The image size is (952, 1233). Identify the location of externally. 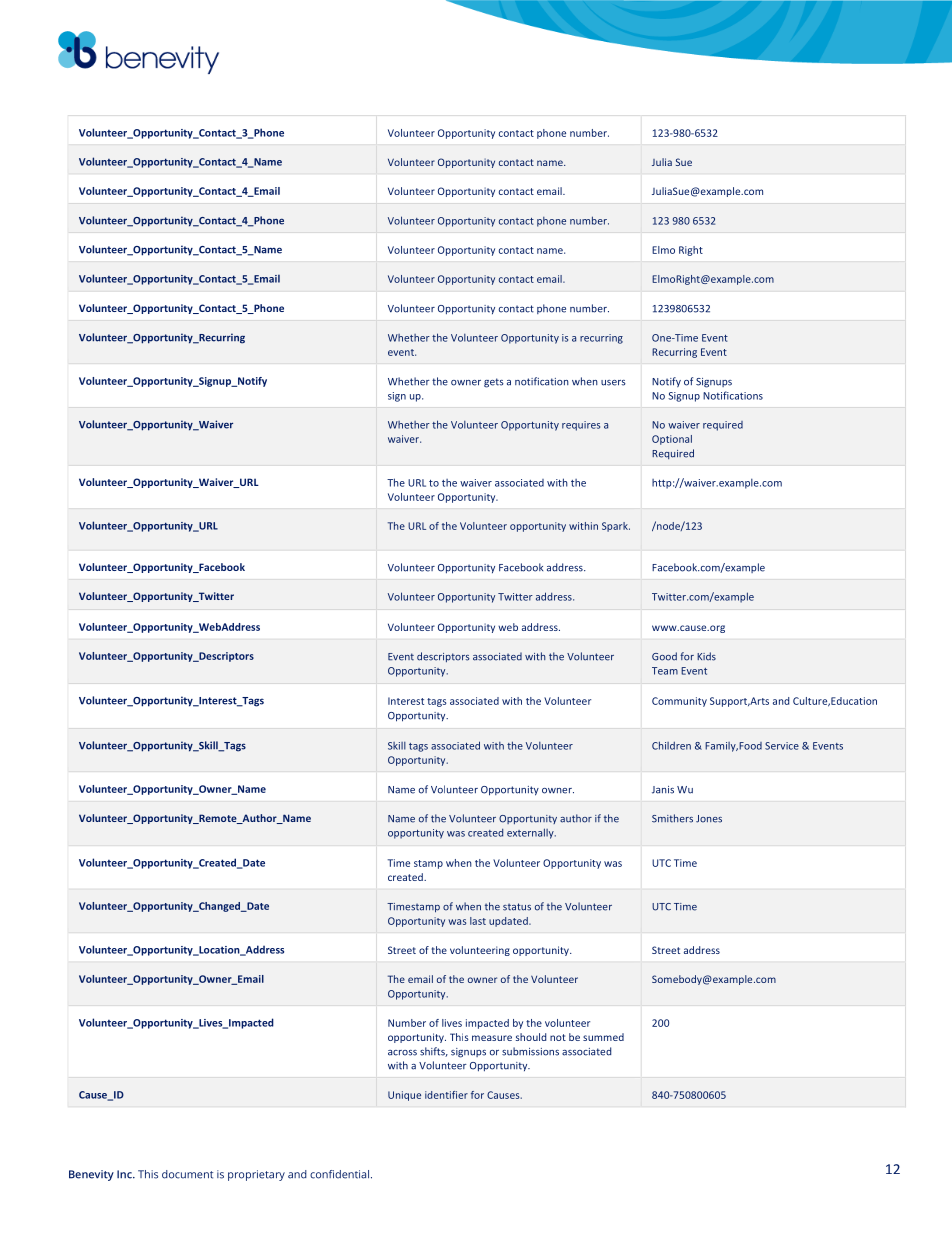
(531, 833).
